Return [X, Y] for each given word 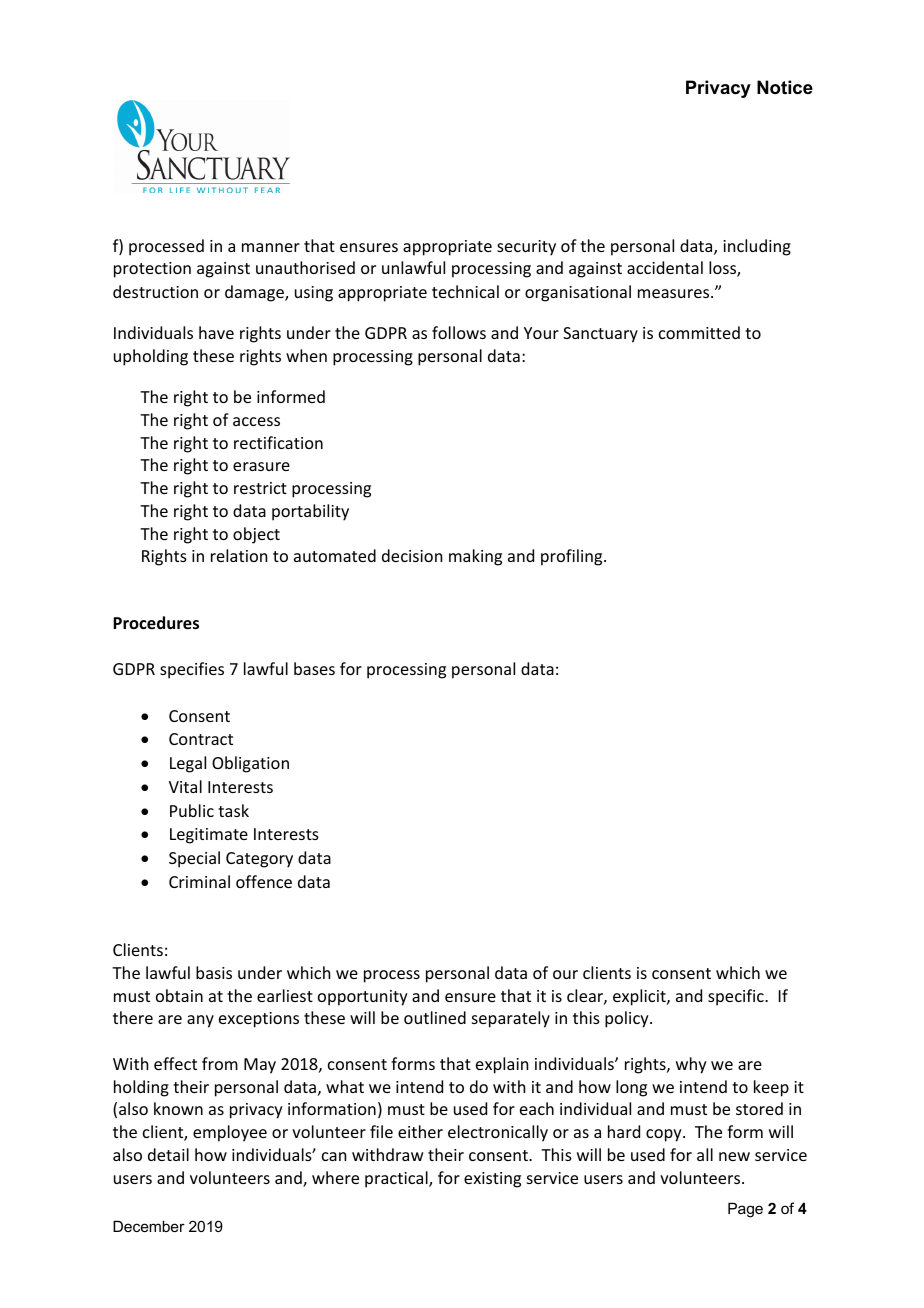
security [526, 248]
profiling [573, 557]
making [475, 557]
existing [492, 1180]
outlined [435, 1017]
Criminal [199, 881]
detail [168, 1154]
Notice [785, 87]
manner [271, 247]
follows [459, 332]
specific [737, 997]
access [256, 421]
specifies [192, 670]
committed [699, 332]
